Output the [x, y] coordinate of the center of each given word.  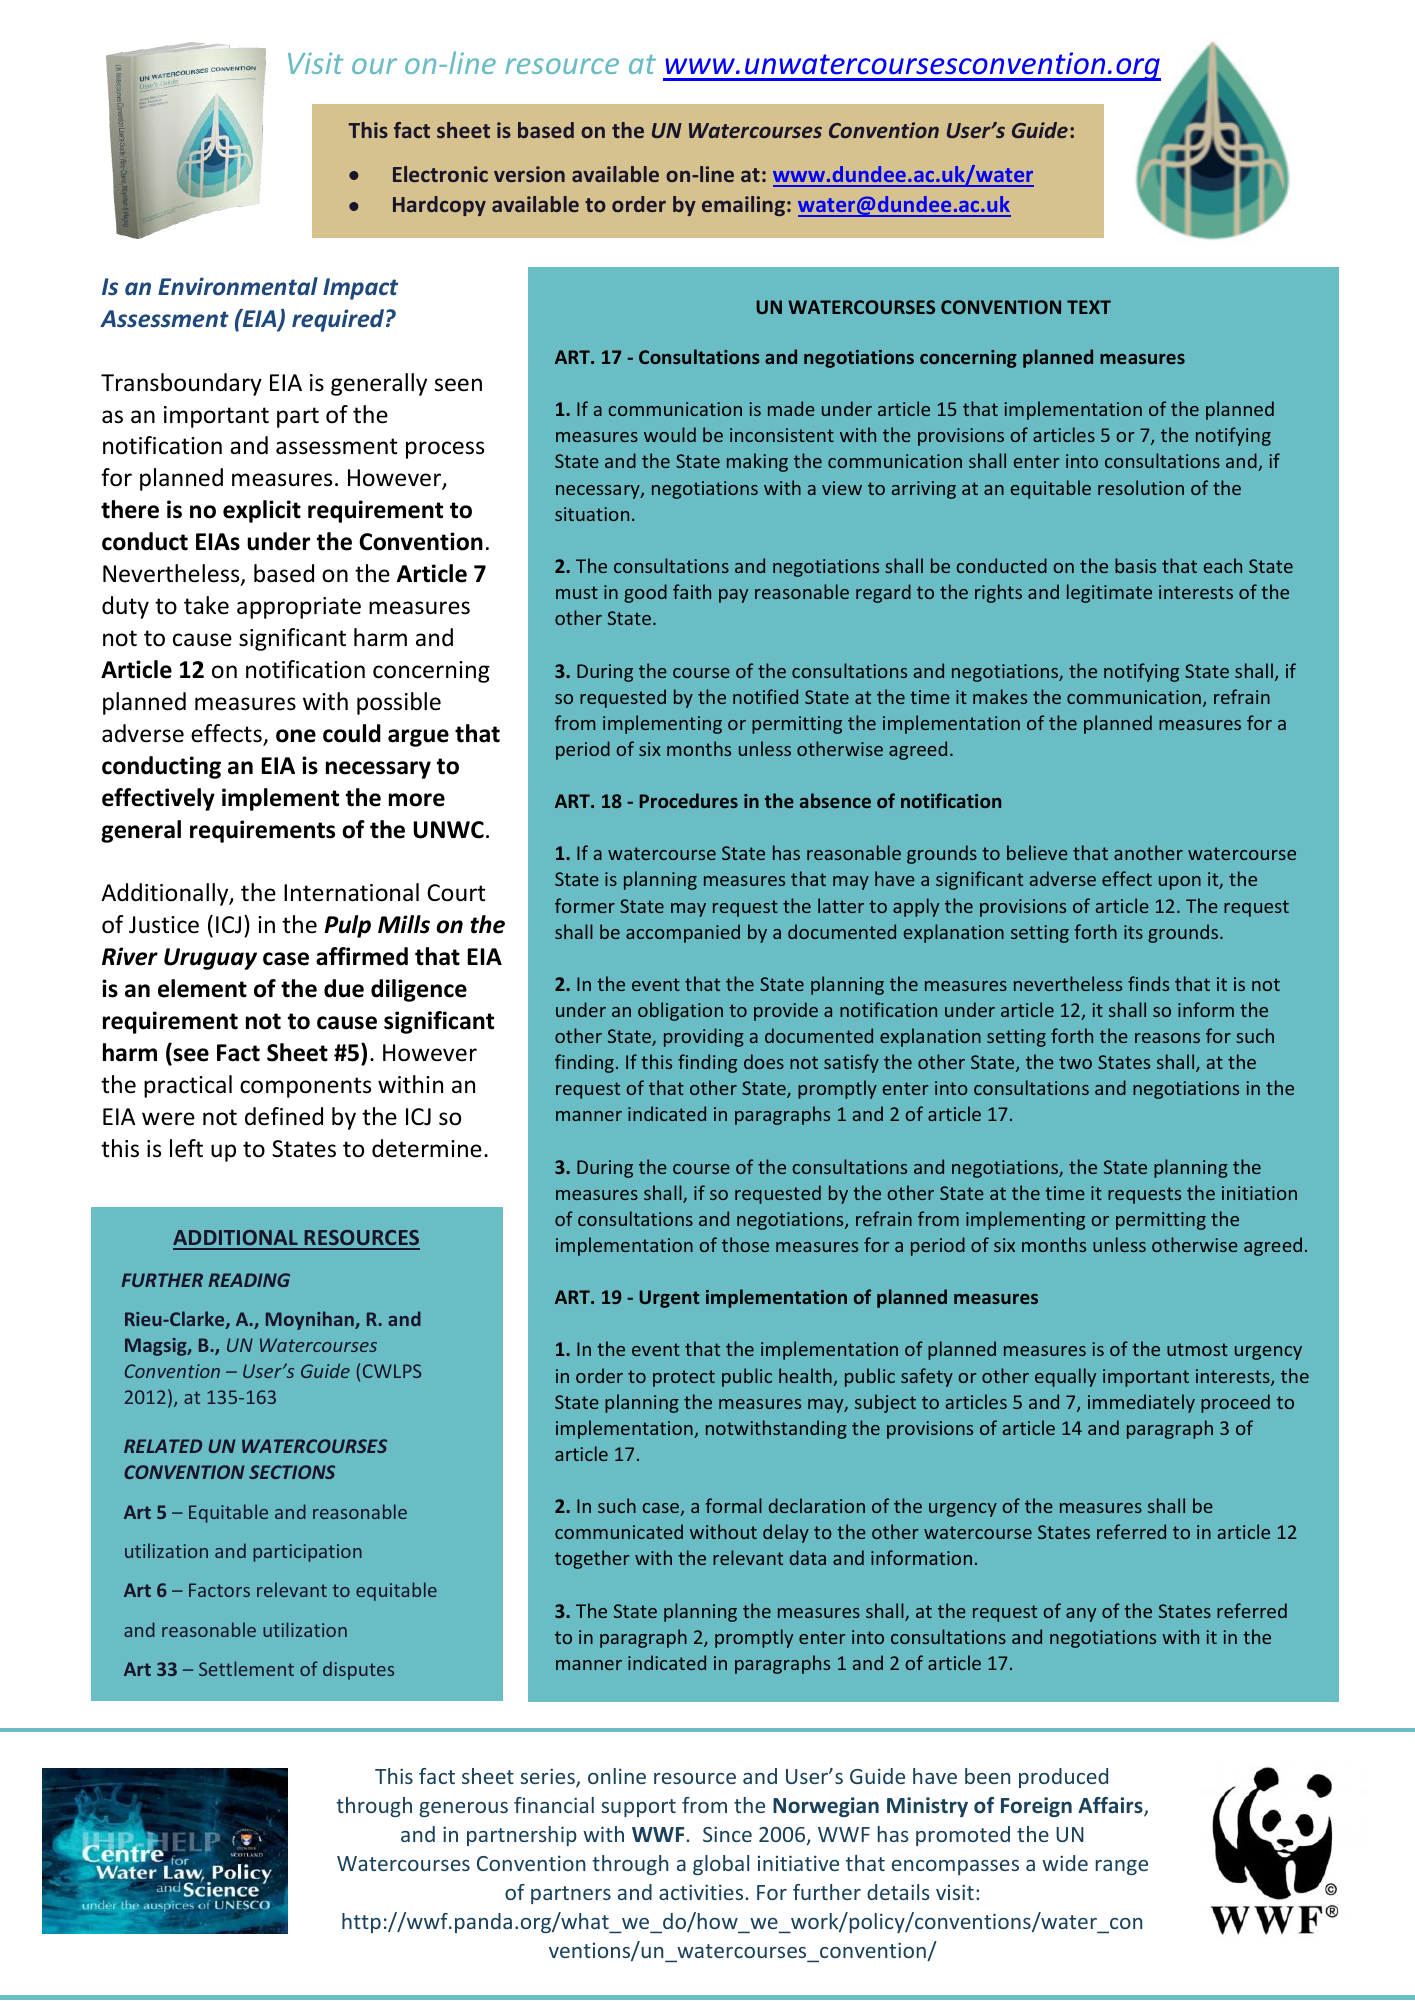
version [529, 174]
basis [1135, 565]
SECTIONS [292, 1472]
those [745, 1244]
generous [463, 1809]
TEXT [1089, 307]
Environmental [238, 286]
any [1081, 1615]
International [351, 892]
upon [1180, 883]
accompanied [683, 933]
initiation [1259, 1193]
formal [733, 1505]
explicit [262, 511]
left [186, 1148]
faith [692, 591]
